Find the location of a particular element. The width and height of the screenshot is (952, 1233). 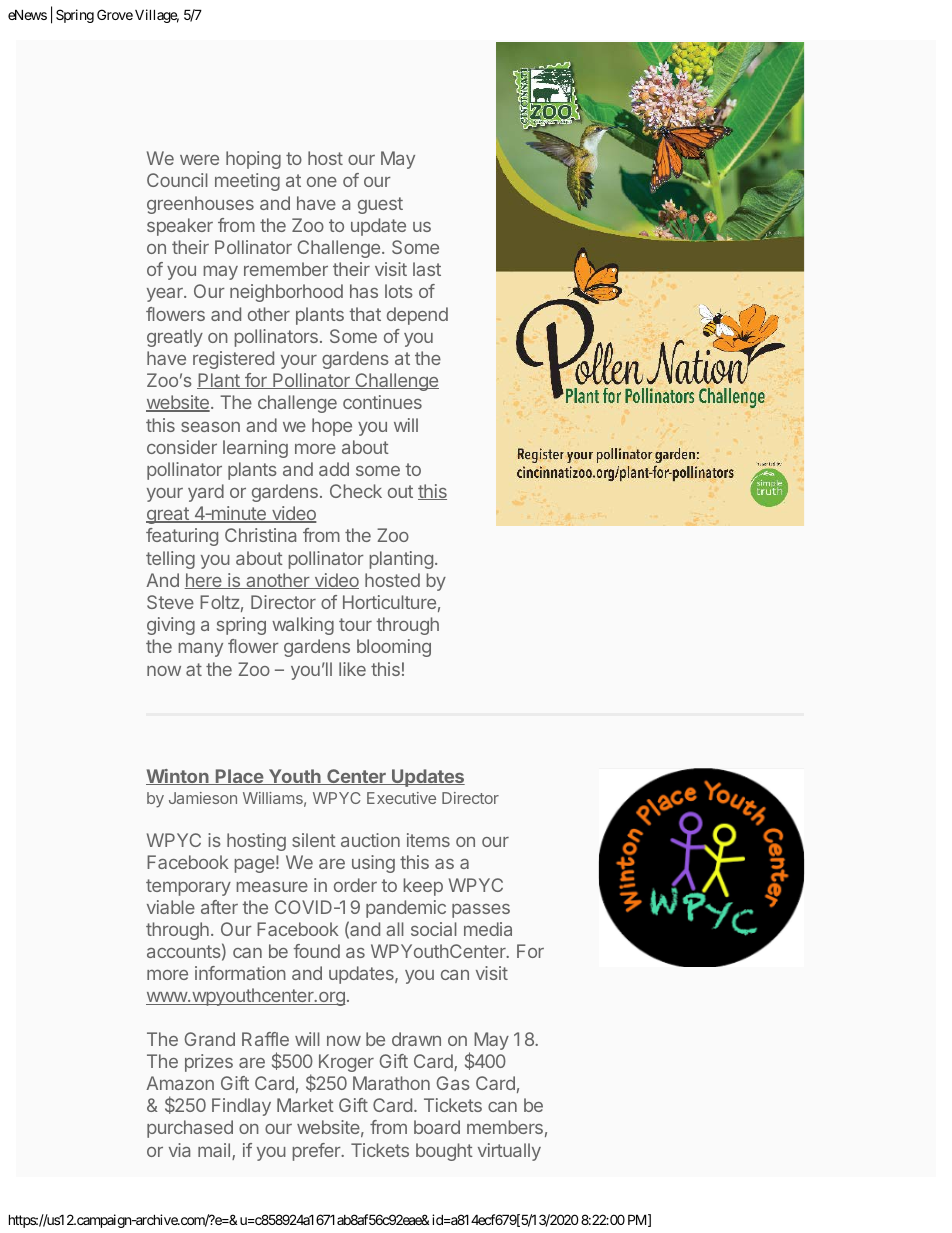

neighborhood is located at coordinates (286, 293).
